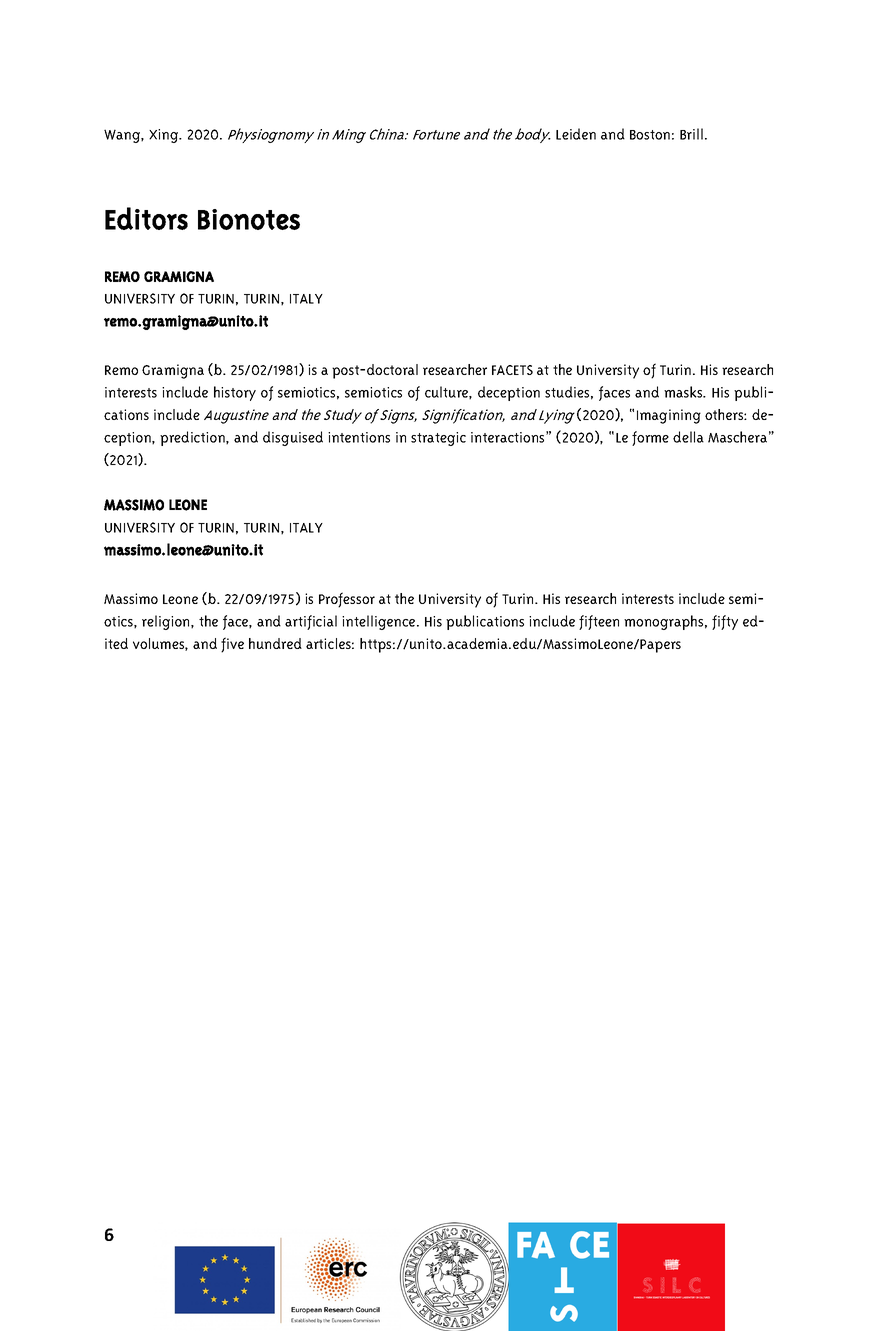  What do you see at coordinates (684, 392) in the image?
I see `masks` at bounding box center [684, 392].
